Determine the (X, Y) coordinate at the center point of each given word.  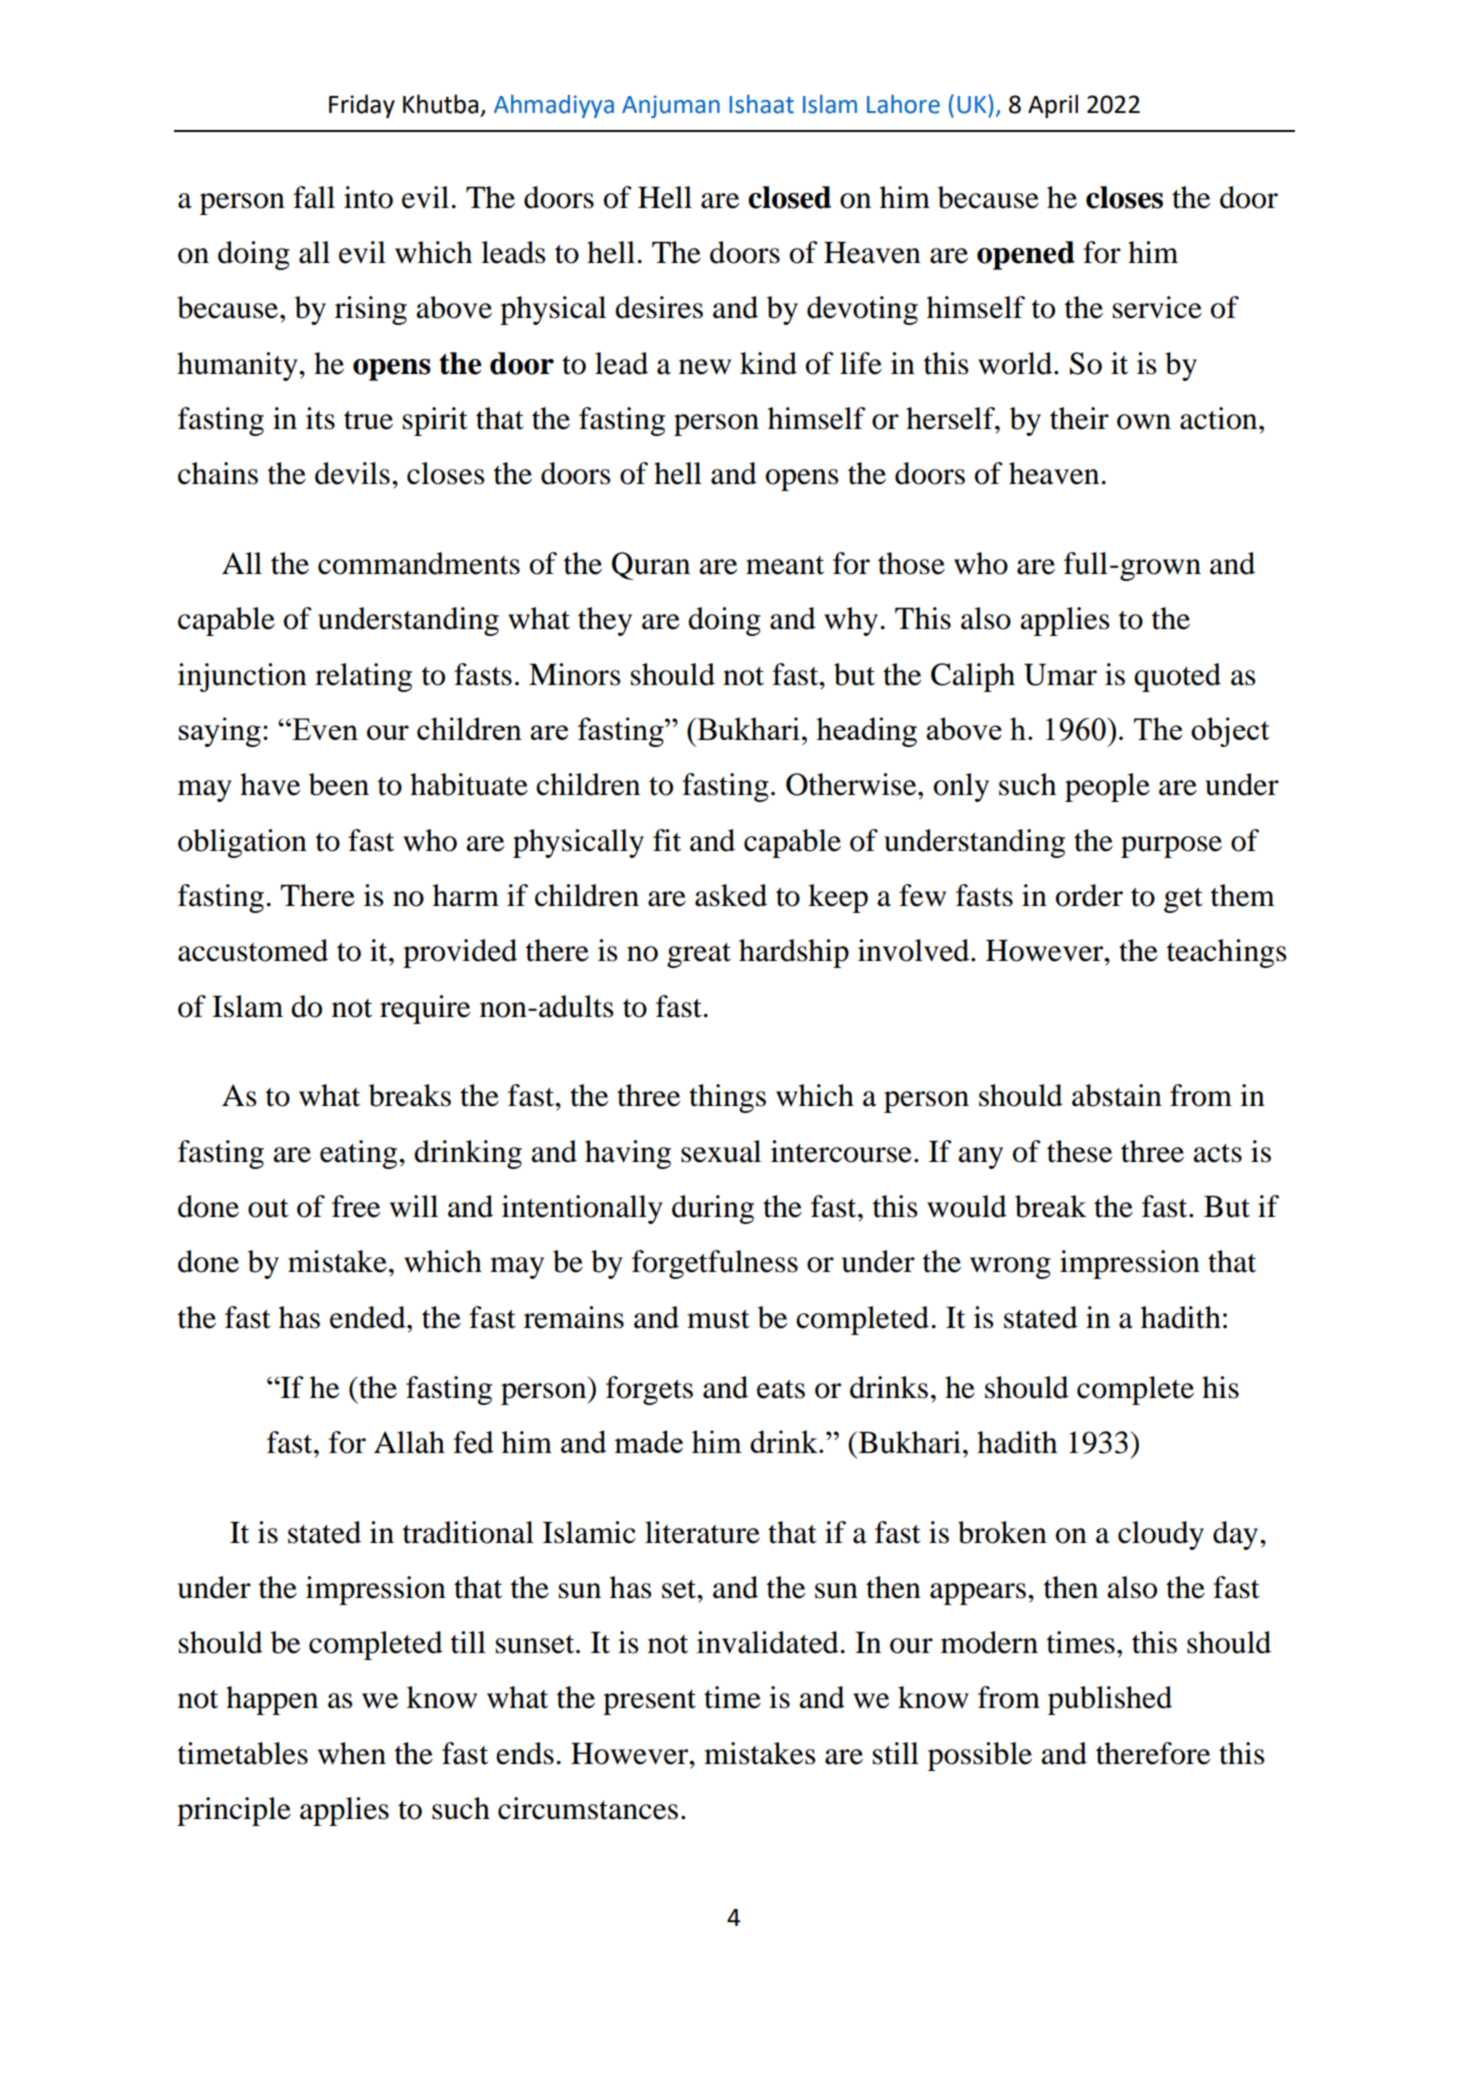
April (1053, 106)
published (1110, 1700)
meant (785, 565)
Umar (1060, 675)
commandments (419, 563)
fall (314, 197)
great (699, 955)
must (718, 1319)
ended (369, 1317)
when (352, 1753)
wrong (1010, 1268)
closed (789, 197)
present (649, 1702)
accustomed (253, 950)
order (1089, 895)
